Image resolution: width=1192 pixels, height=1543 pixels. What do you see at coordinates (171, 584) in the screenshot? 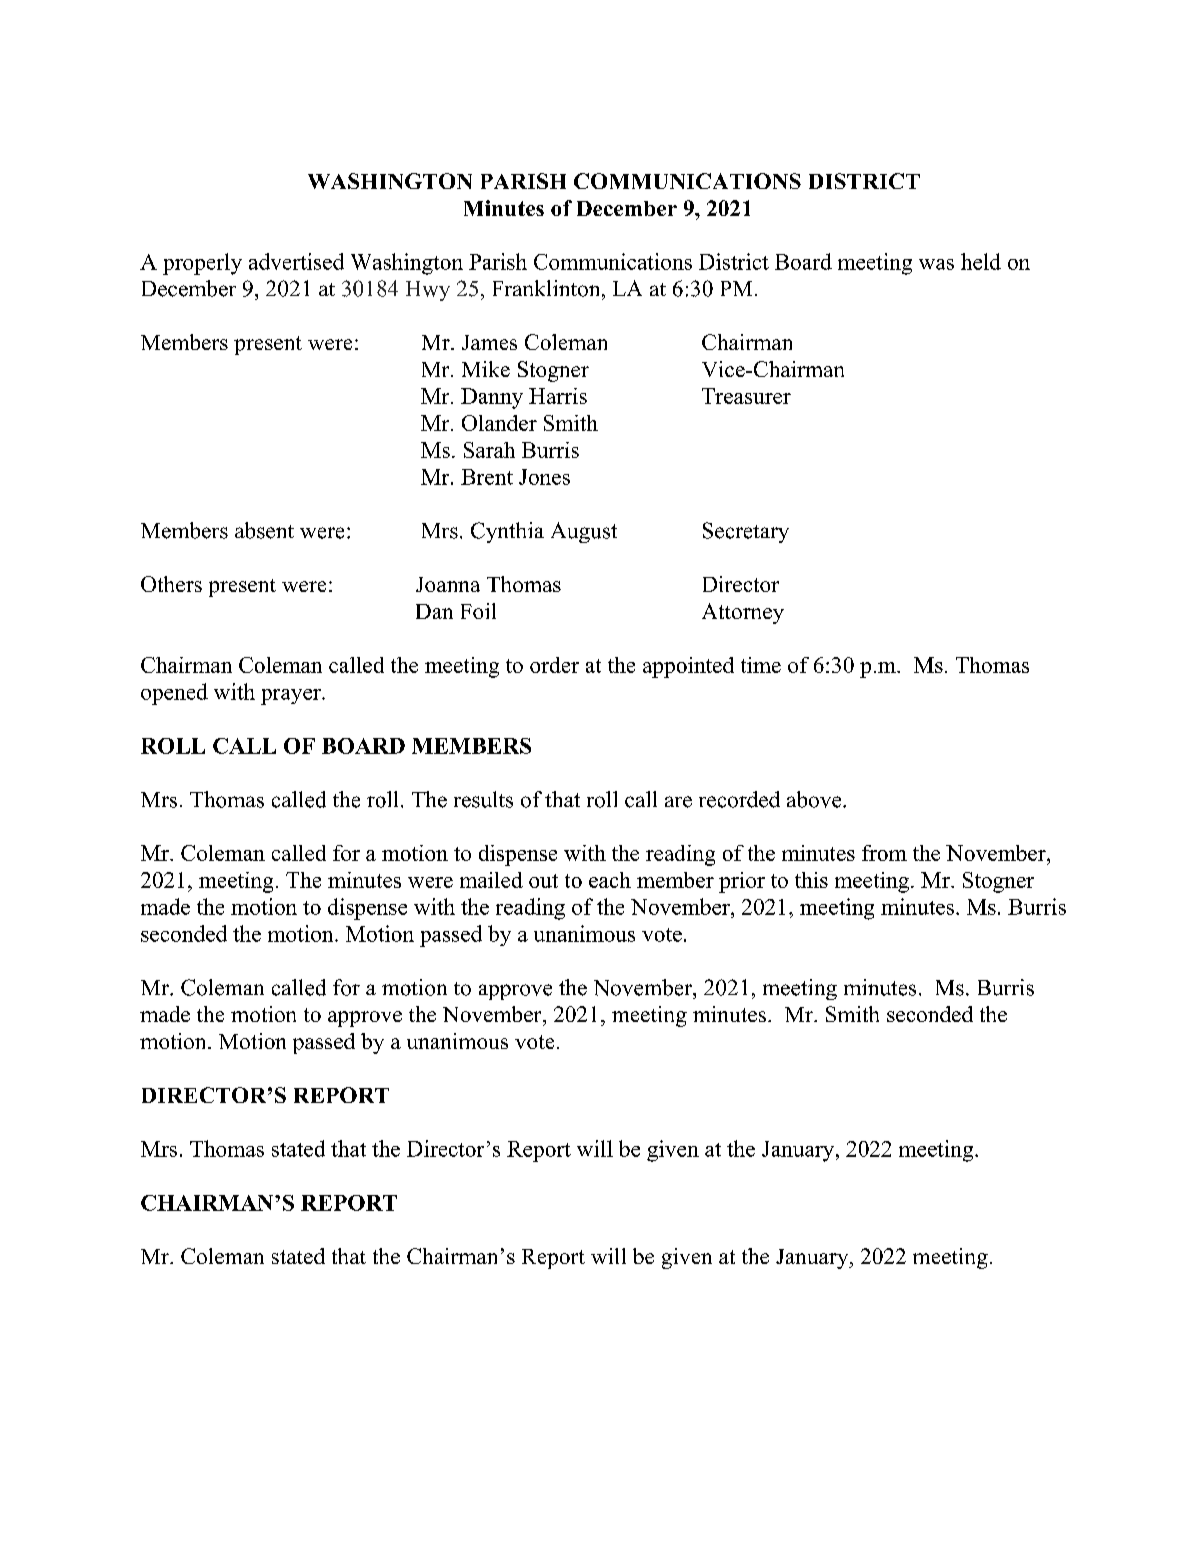
I see `Others` at bounding box center [171, 584].
